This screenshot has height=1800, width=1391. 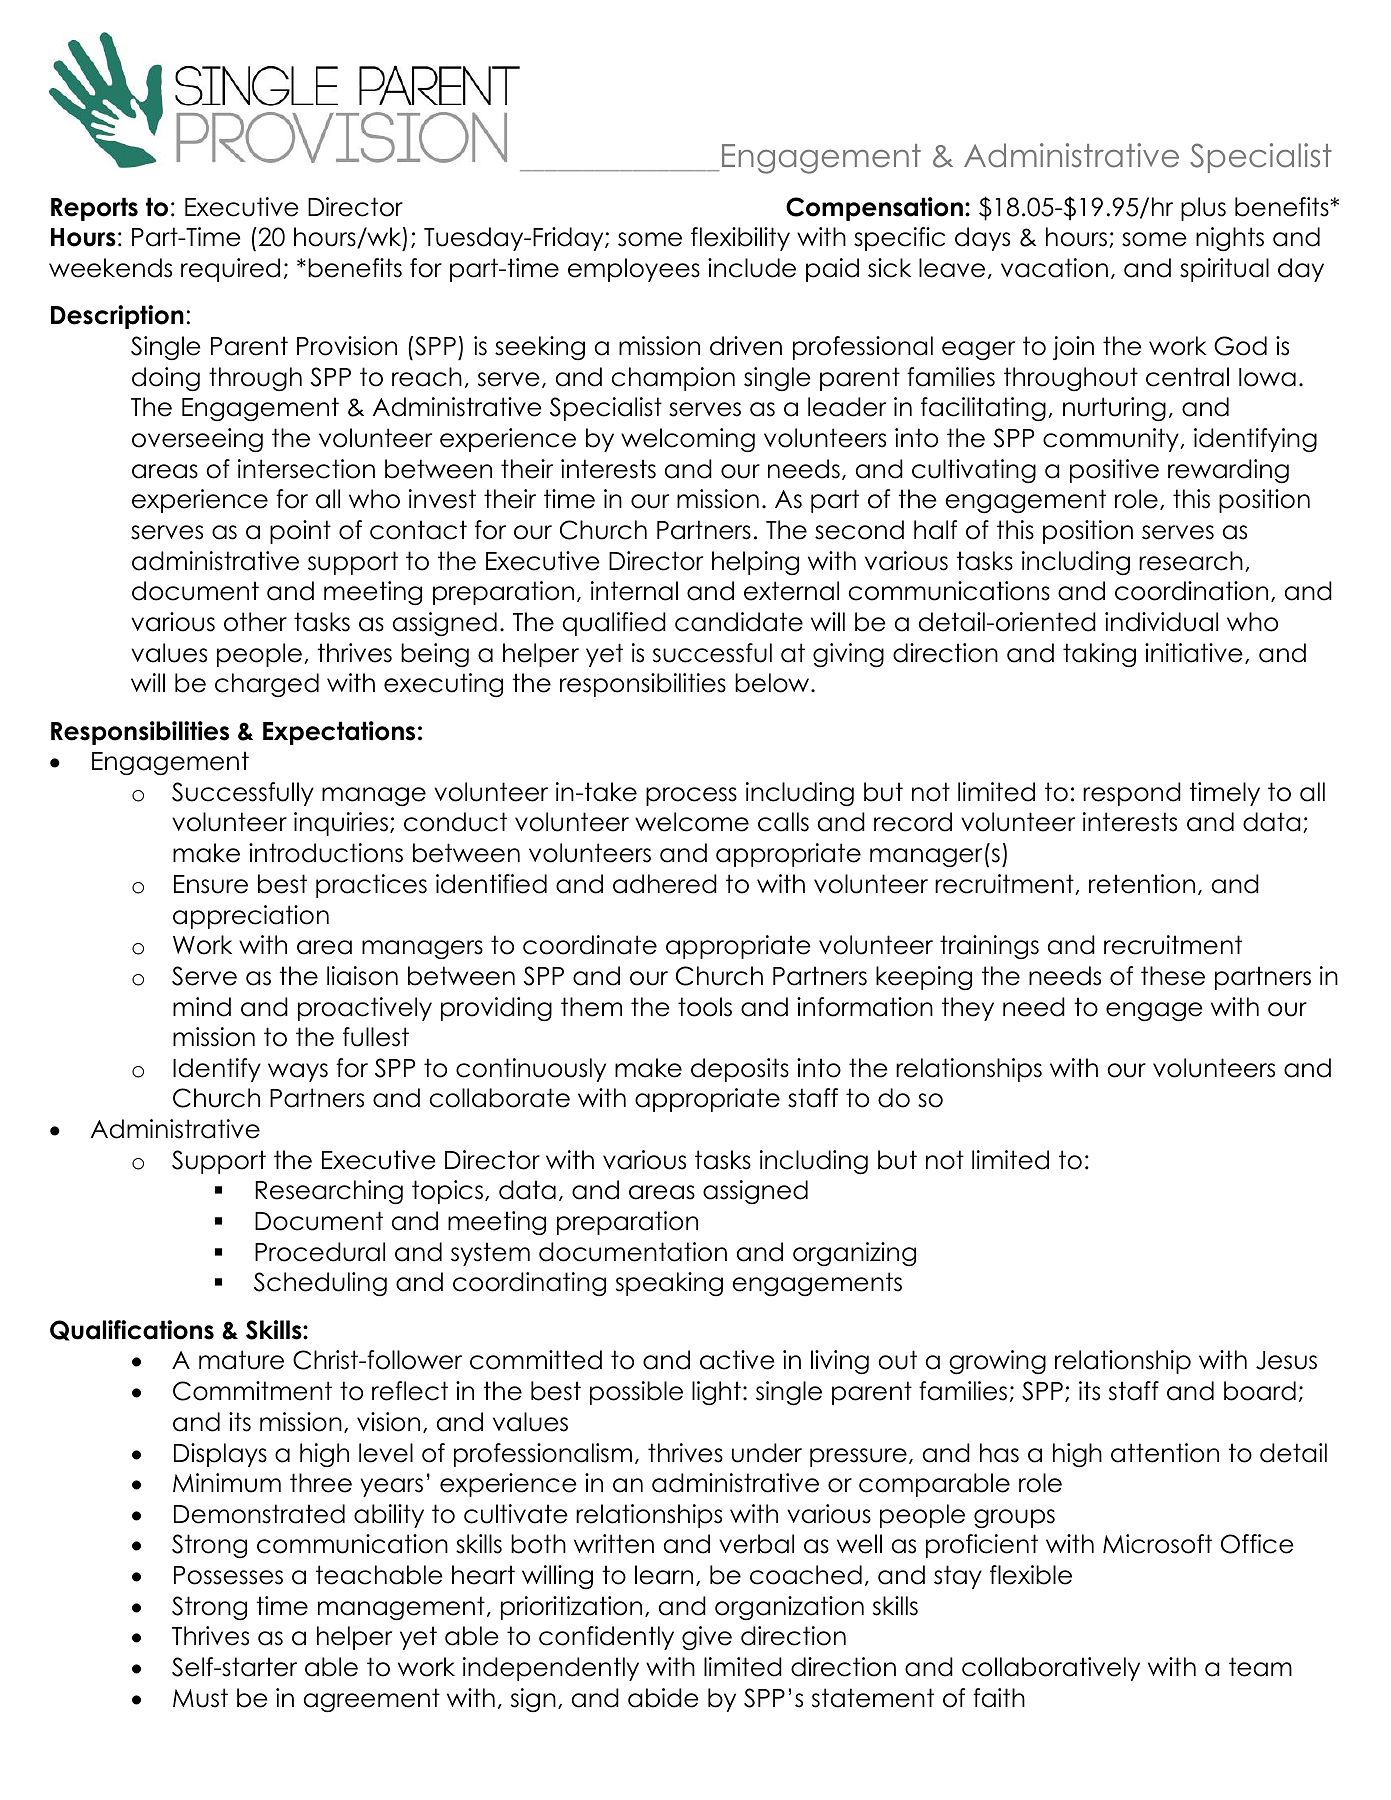 What do you see at coordinates (251, 917) in the screenshot?
I see `appreciation` at bounding box center [251, 917].
